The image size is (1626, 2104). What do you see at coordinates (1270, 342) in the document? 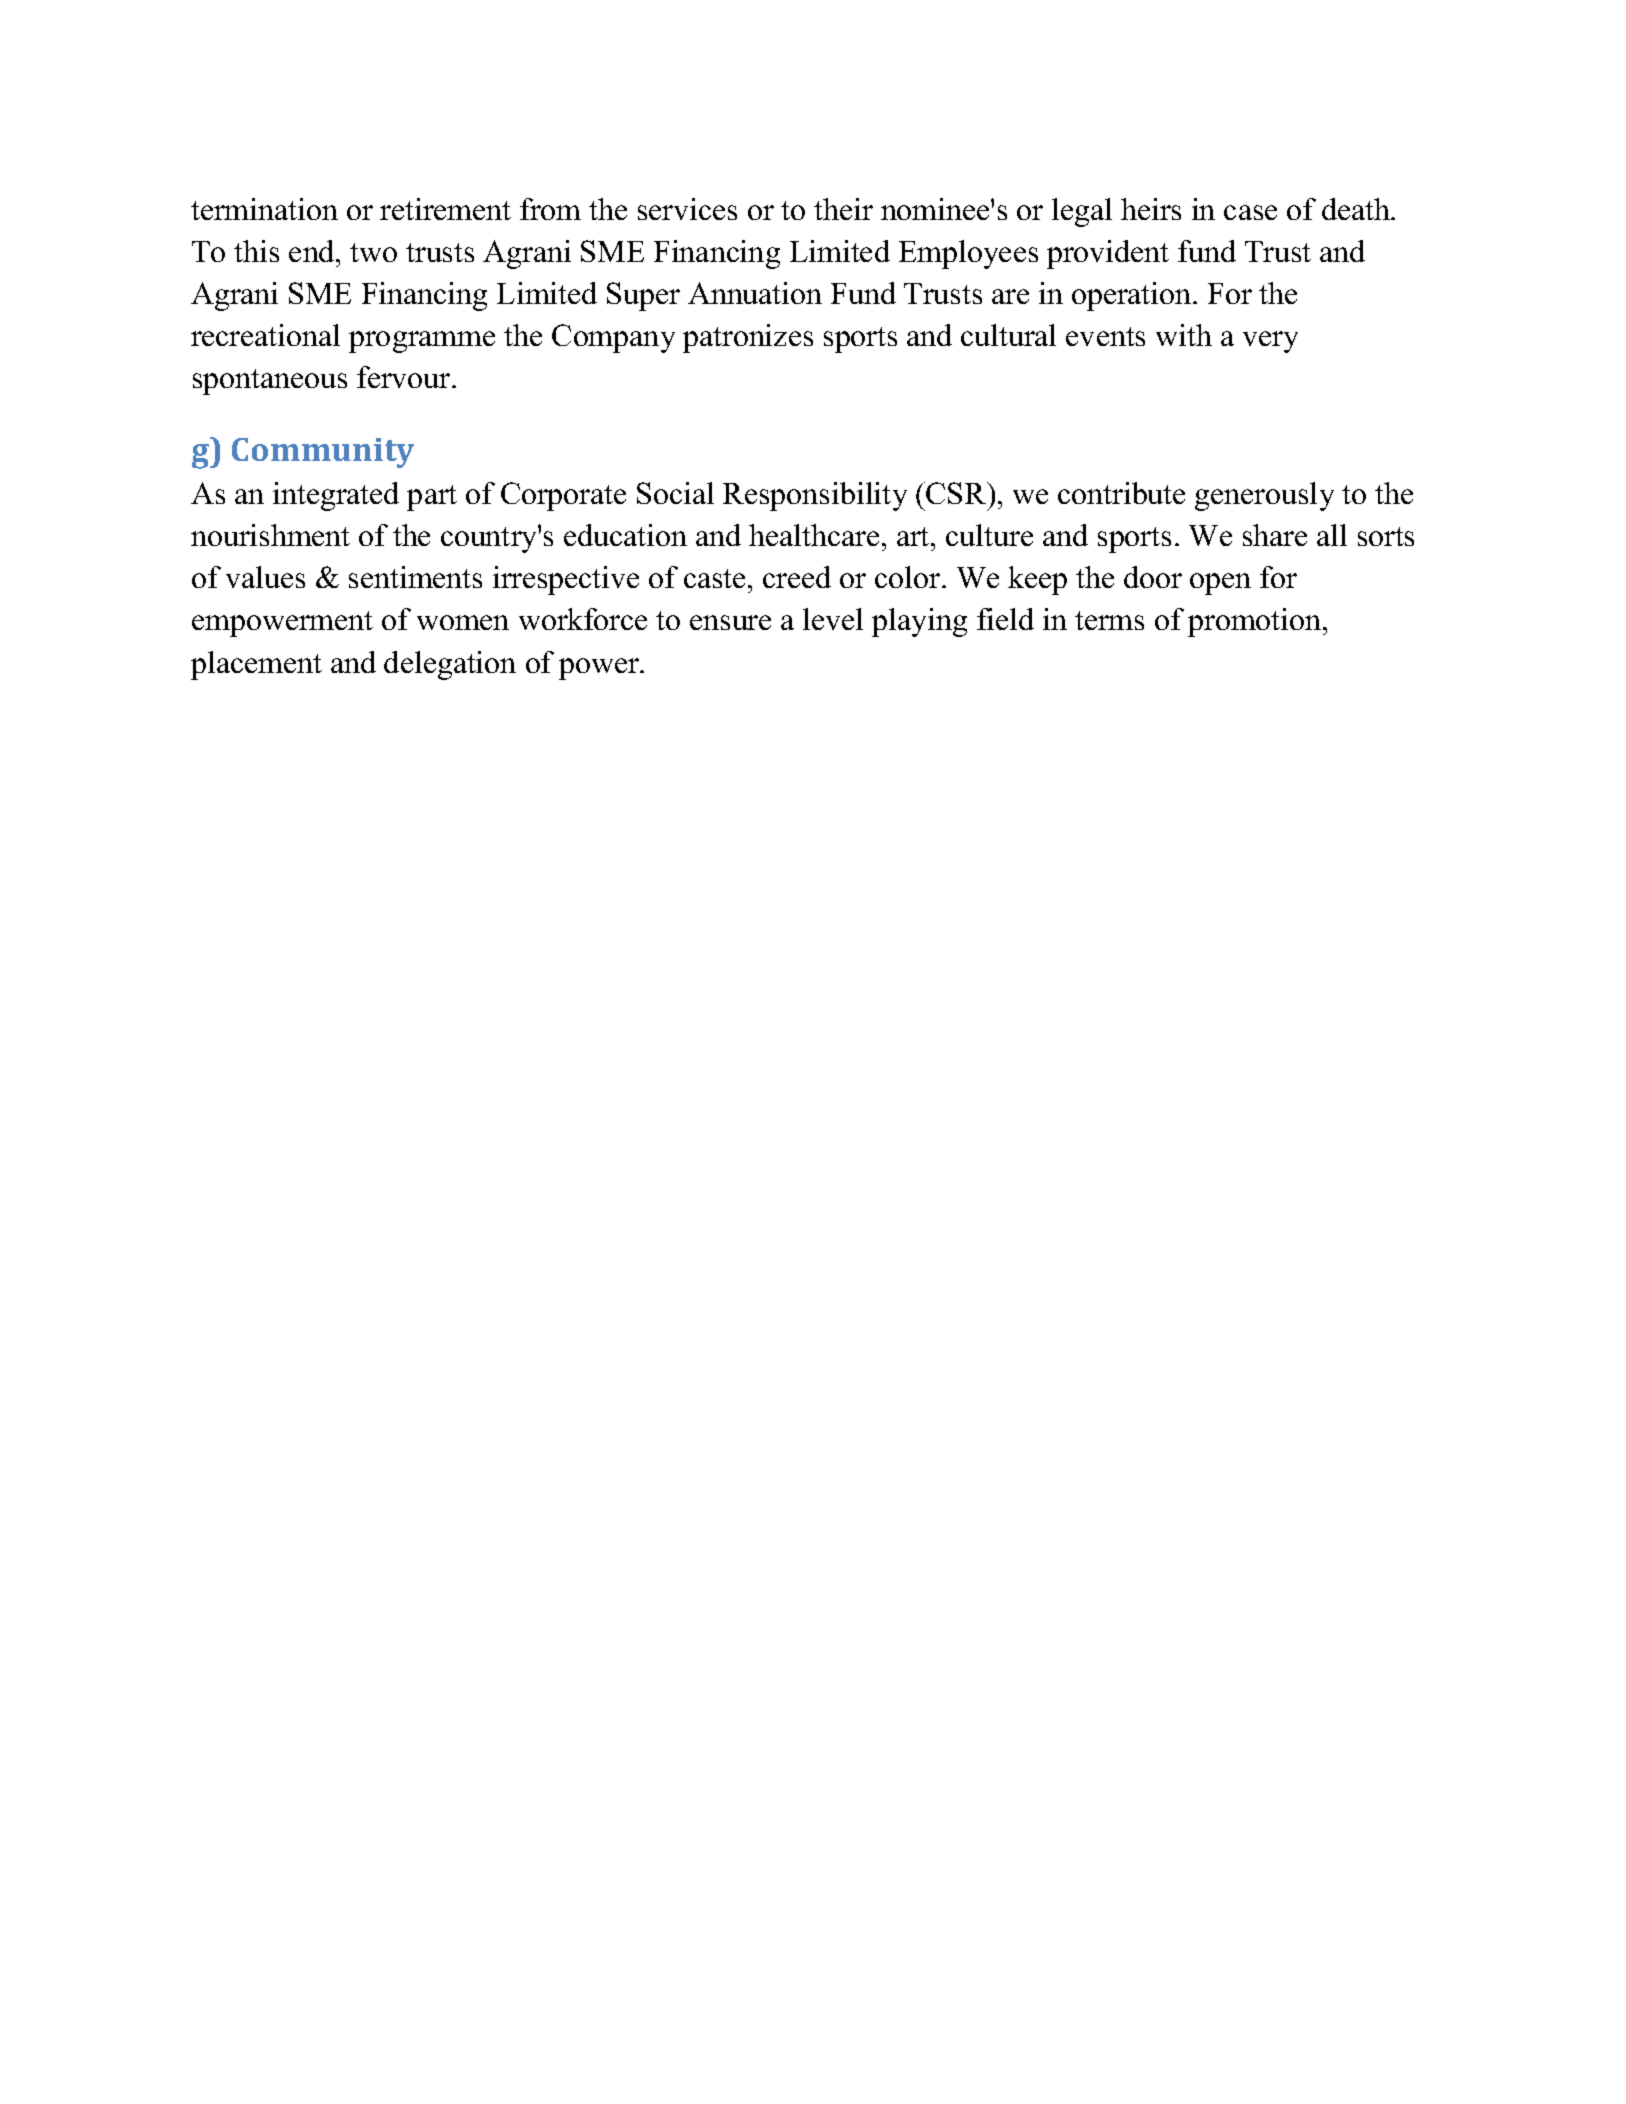
I see `very` at bounding box center [1270, 342].
